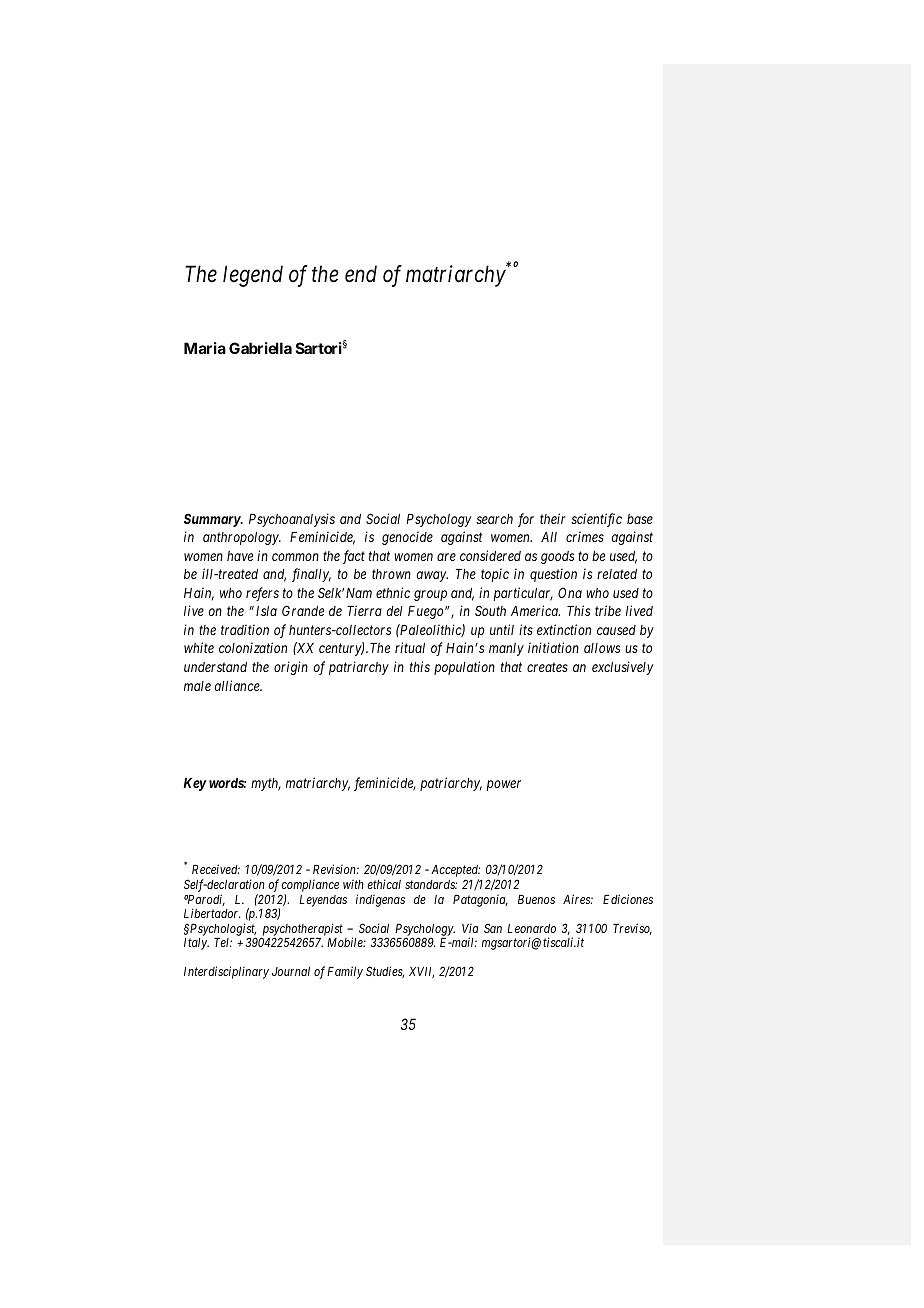  What do you see at coordinates (421, 972) in the screenshot?
I see `XVII` at bounding box center [421, 972].
